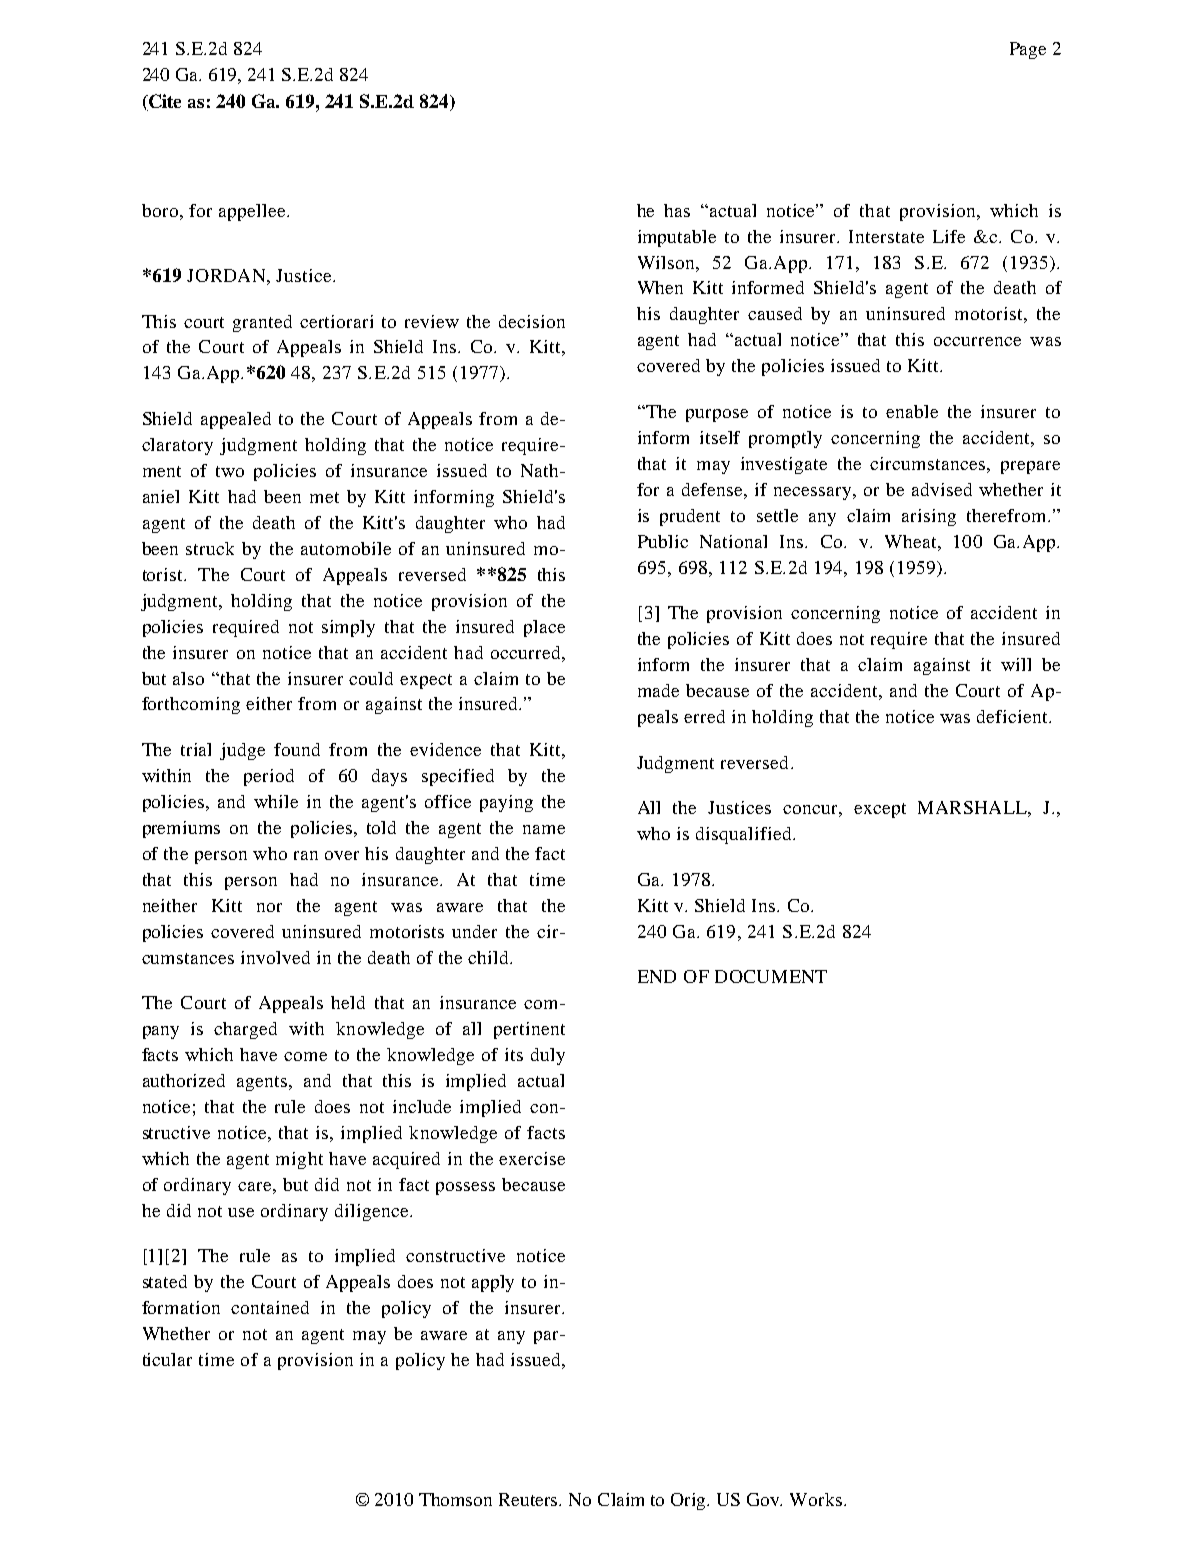 Image resolution: width=1203 pixels, height=1557 pixels. I want to click on exercise, so click(532, 1158).
